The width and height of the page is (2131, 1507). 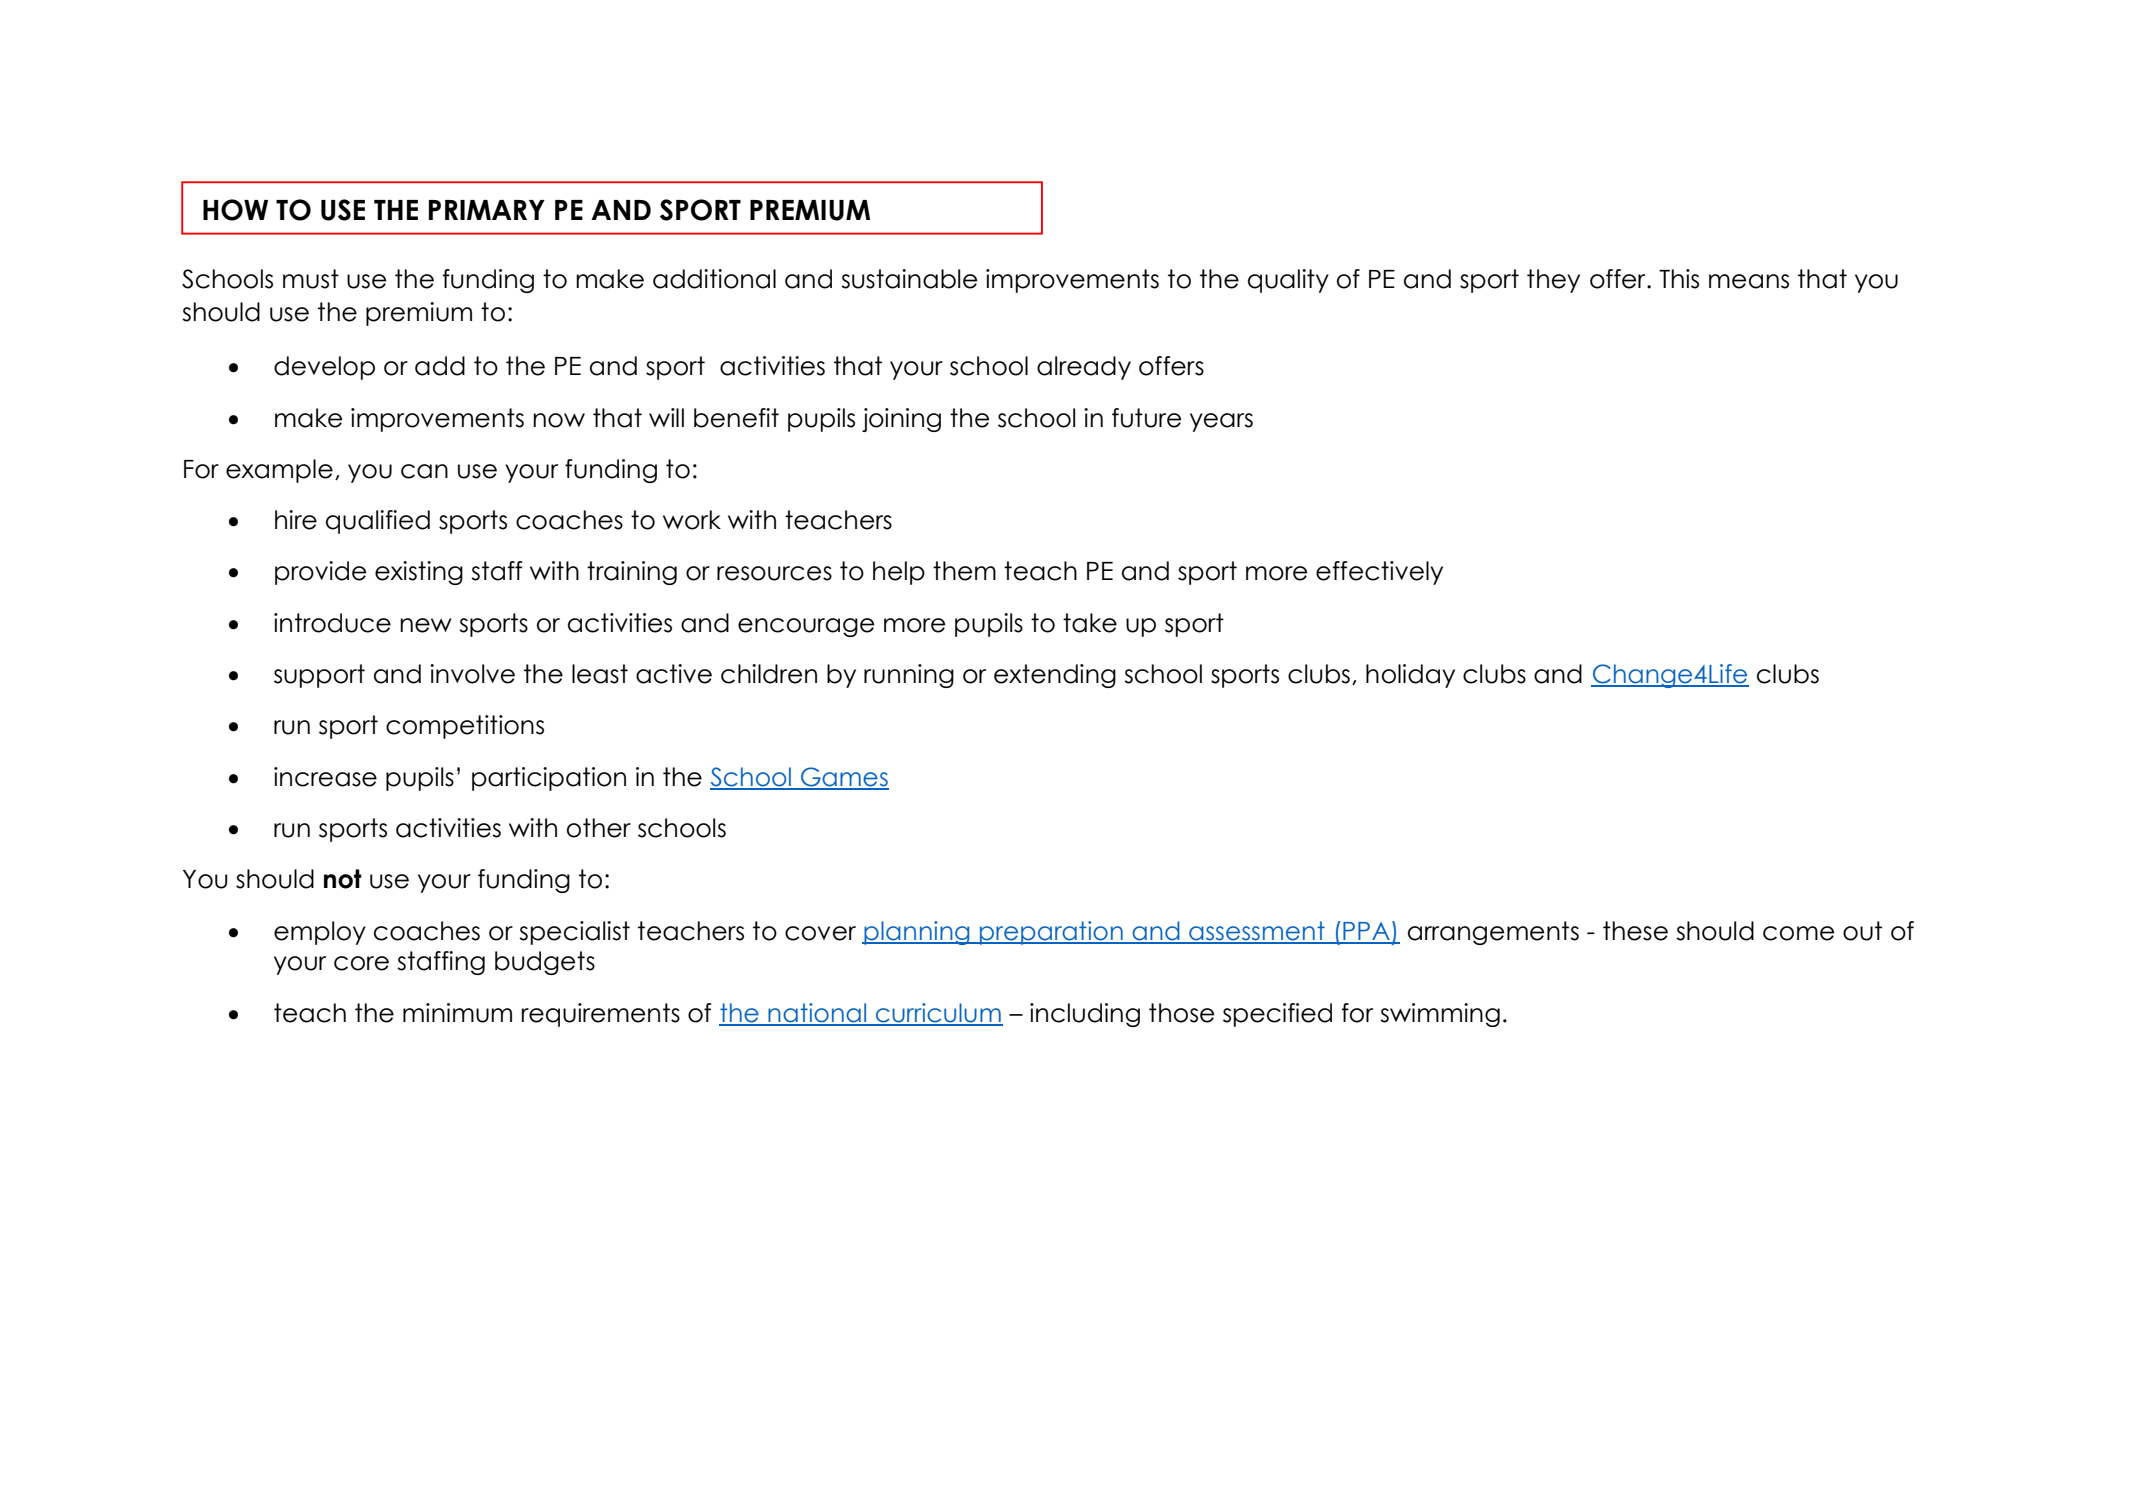 I want to click on minimum, so click(x=457, y=1013).
